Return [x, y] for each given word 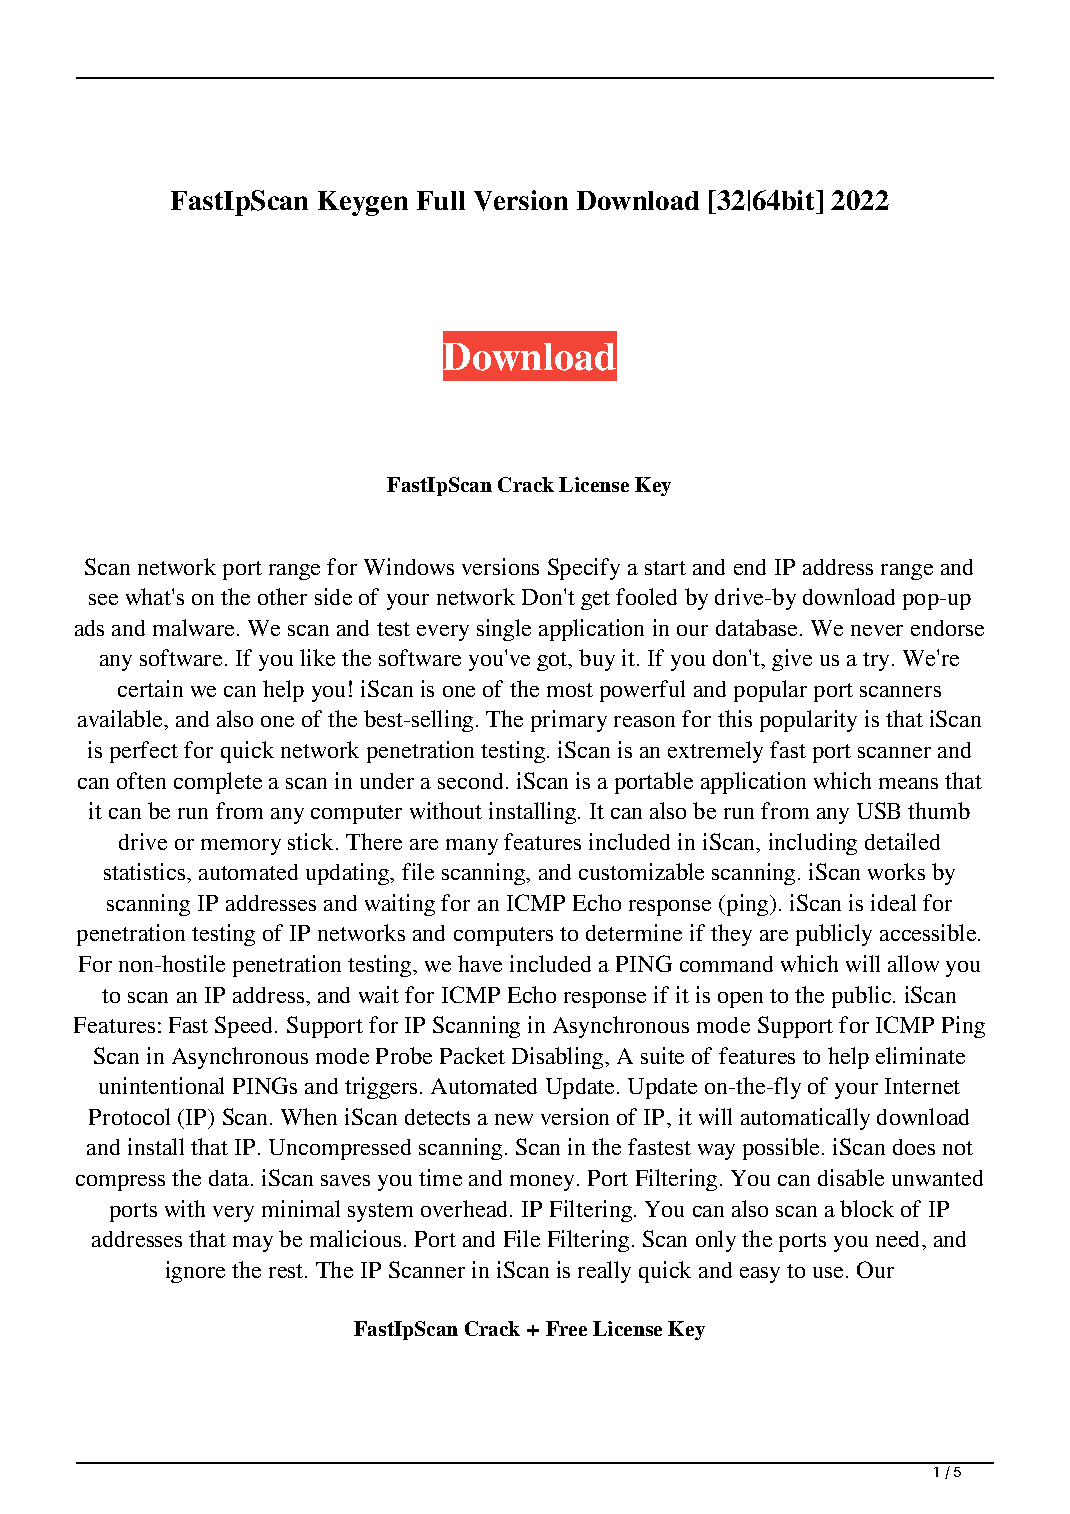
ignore [195, 1272]
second [470, 781]
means [908, 783]
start [665, 568]
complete [218, 783]
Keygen [363, 203]
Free [566, 1328]
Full [441, 200]
